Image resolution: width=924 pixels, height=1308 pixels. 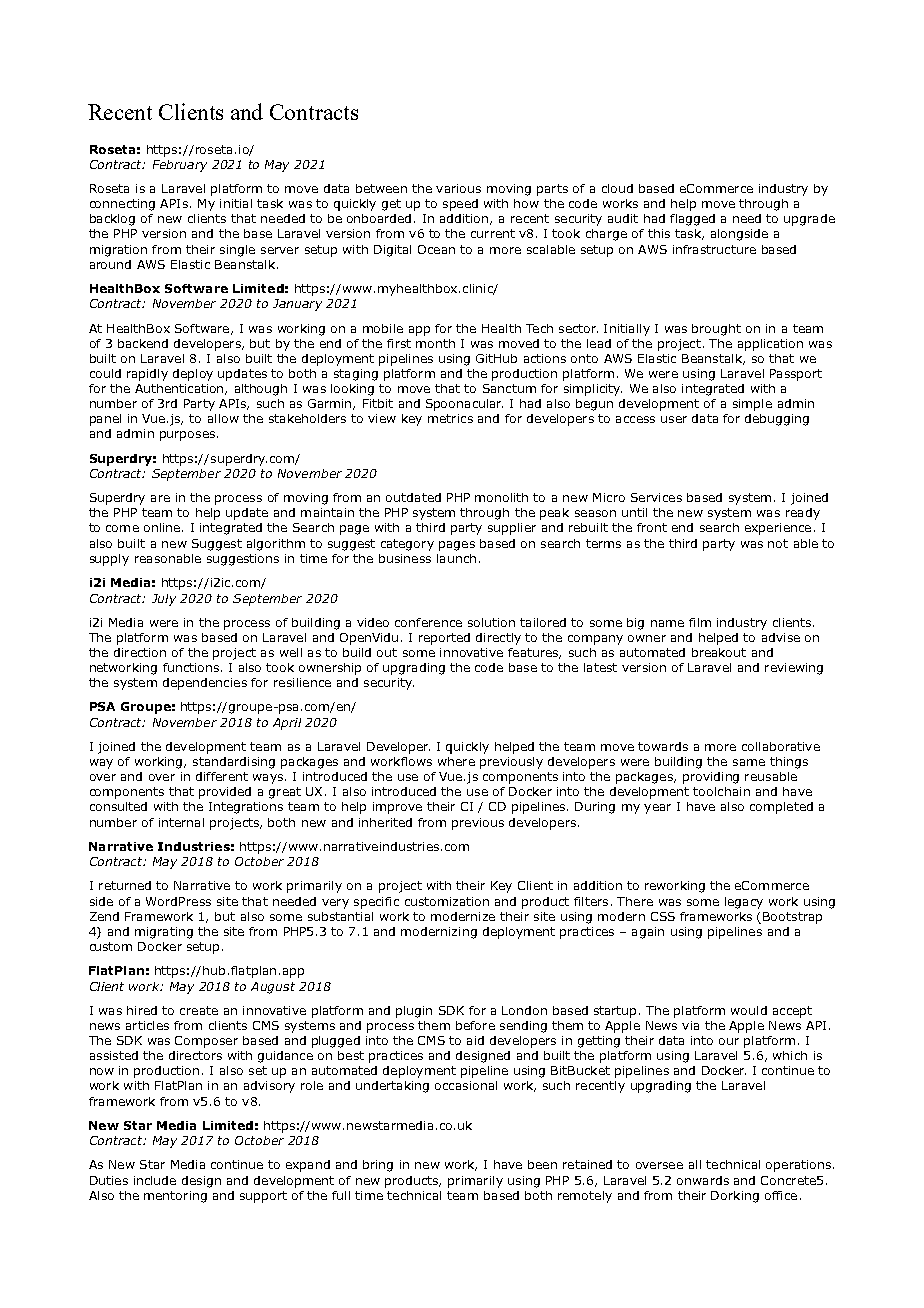 I want to click on legacy, so click(x=744, y=903).
